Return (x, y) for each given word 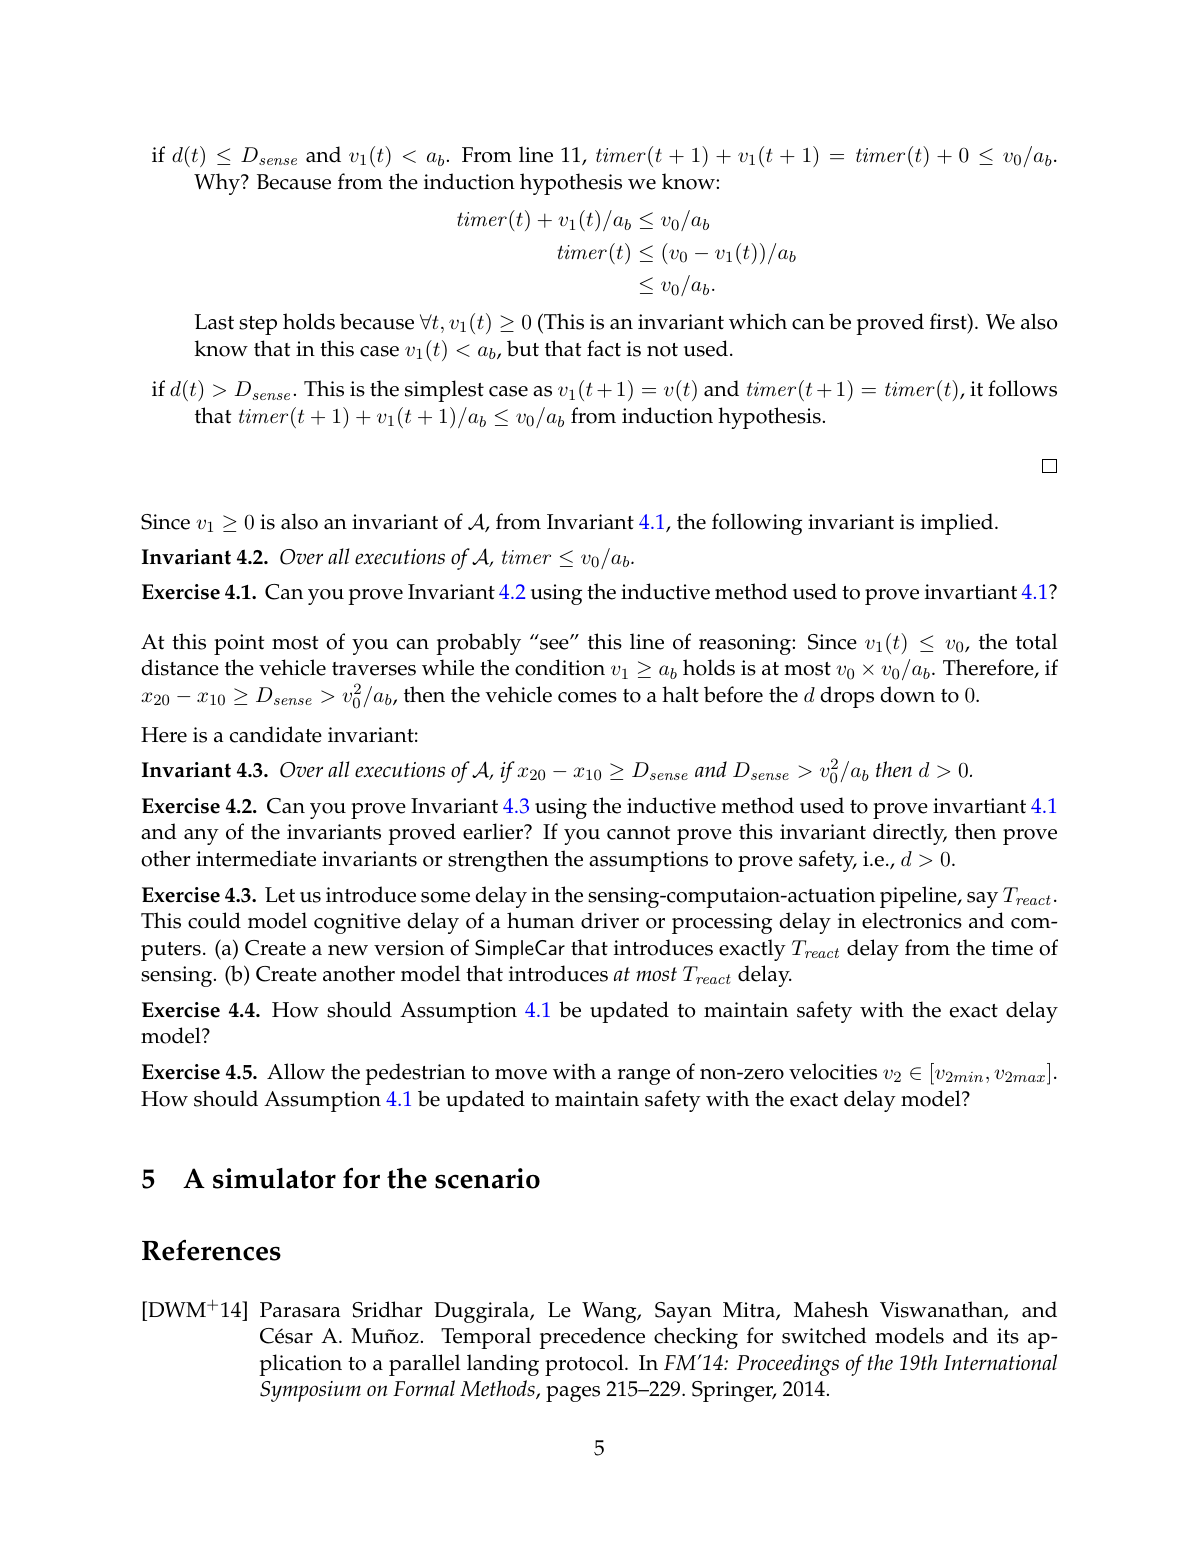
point (239, 644)
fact (604, 348)
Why (218, 184)
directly (910, 834)
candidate (276, 734)
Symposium (310, 1391)
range (644, 1077)
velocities (833, 1071)
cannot (638, 833)
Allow (296, 1071)
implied (958, 524)
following (757, 524)
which (758, 321)
